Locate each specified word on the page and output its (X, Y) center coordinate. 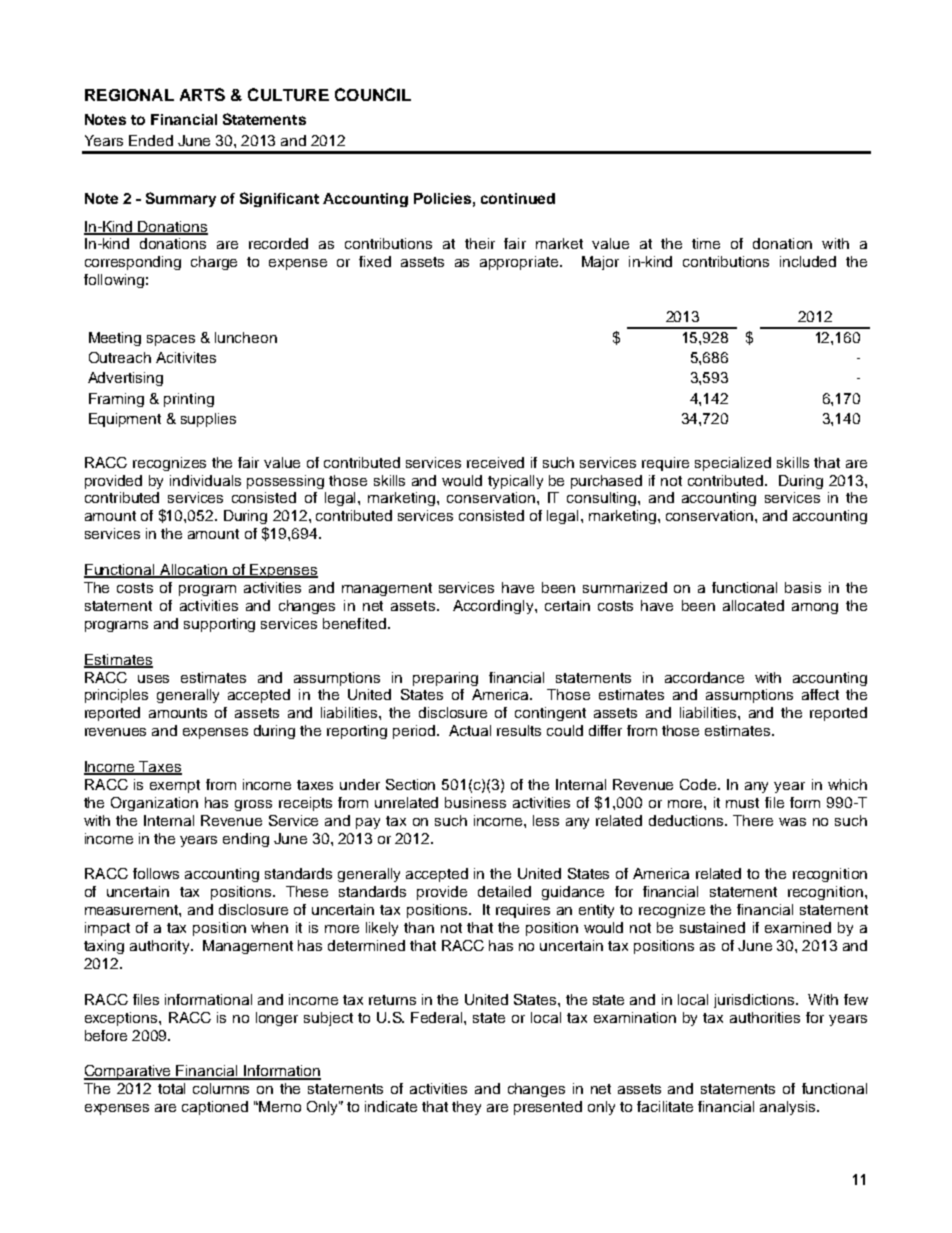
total (171, 1088)
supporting (219, 625)
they (466, 1108)
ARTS (202, 94)
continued (518, 198)
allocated (753, 605)
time (706, 243)
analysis (789, 1108)
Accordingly (494, 607)
